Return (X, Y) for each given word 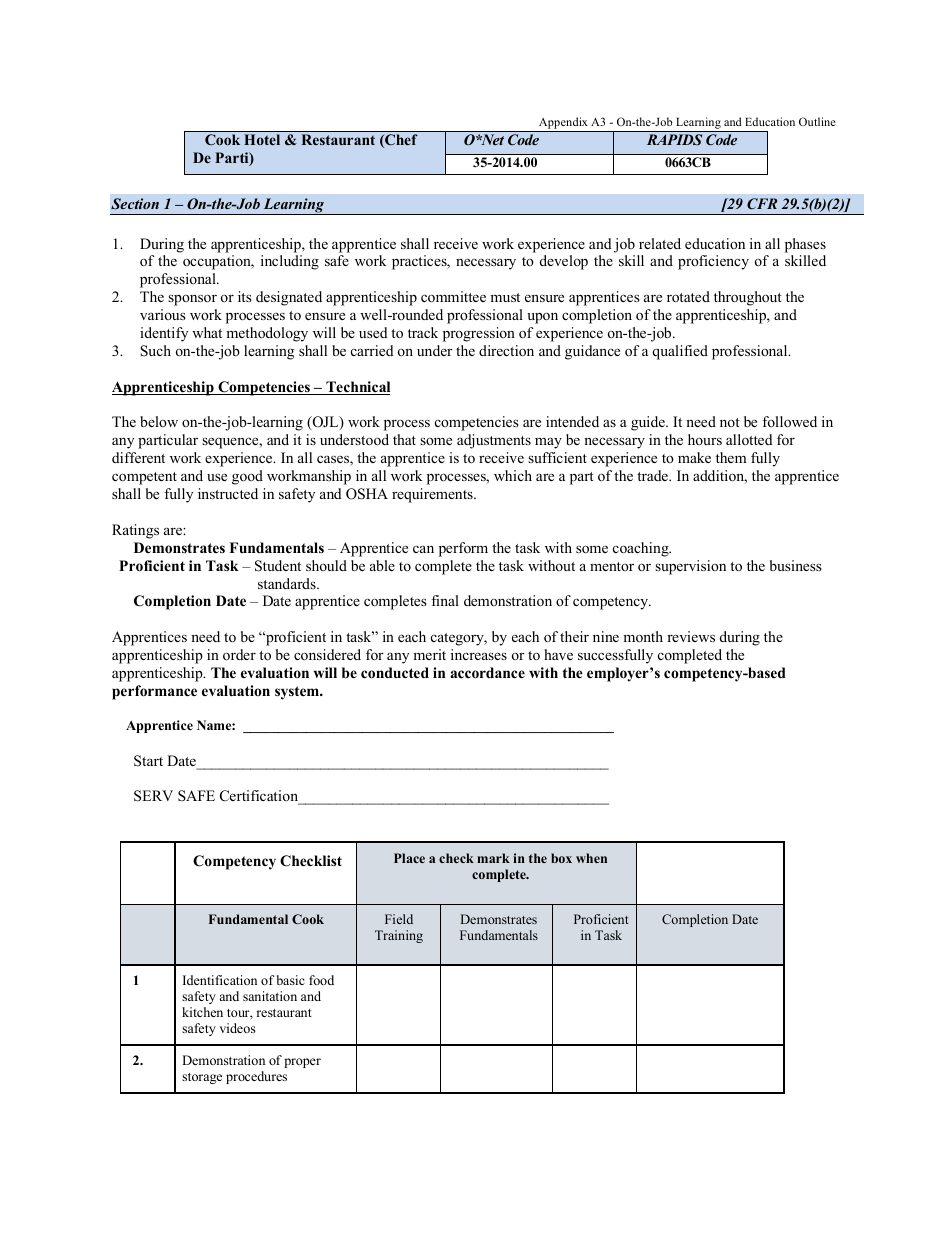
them (731, 457)
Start (148, 761)
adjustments (494, 441)
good (247, 477)
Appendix (563, 124)
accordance (487, 673)
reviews (691, 636)
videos (237, 1028)
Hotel (262, 139)
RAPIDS (674, 139)
